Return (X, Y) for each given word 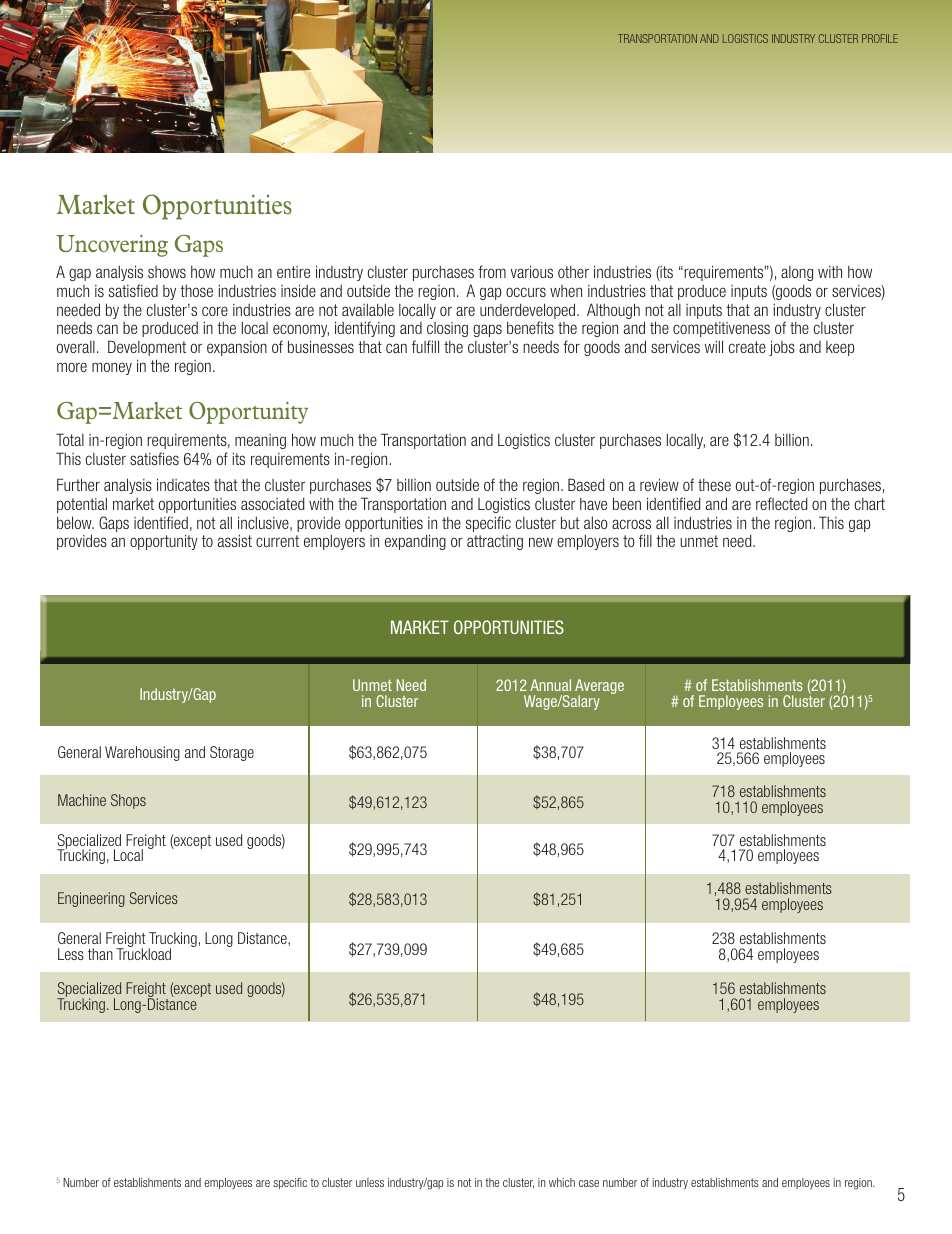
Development (147, 348)
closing (447, 329)
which (562, 1182)
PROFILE (880, 38)
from (492, 271)
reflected (782, 503)
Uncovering (112, 246)
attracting (495, 542)
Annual (550, 685)
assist (235, 540)
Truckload (143, 953)
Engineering (91, 899)
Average (599, 688)
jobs (782, 348)
